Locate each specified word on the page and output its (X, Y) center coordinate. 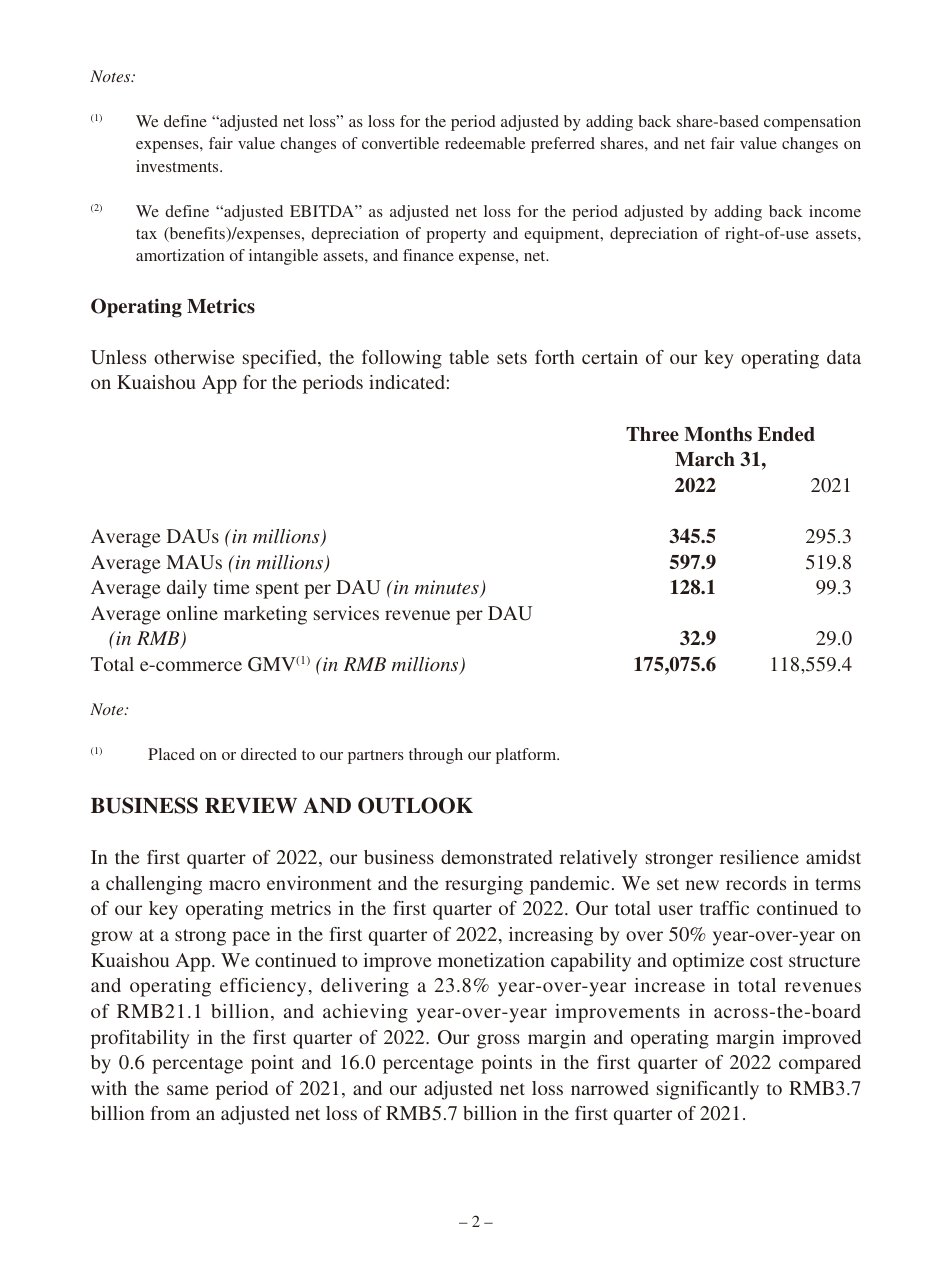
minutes (448, 588)
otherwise (194, 357)
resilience (759, 857)
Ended (786, 434)
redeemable (485, 143)
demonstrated (496, 857)
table (469, 357)
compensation (812, 123)
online (192, 613)
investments (178, 166)
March (705, 459)
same (187, 1090)
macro (234, 885)
